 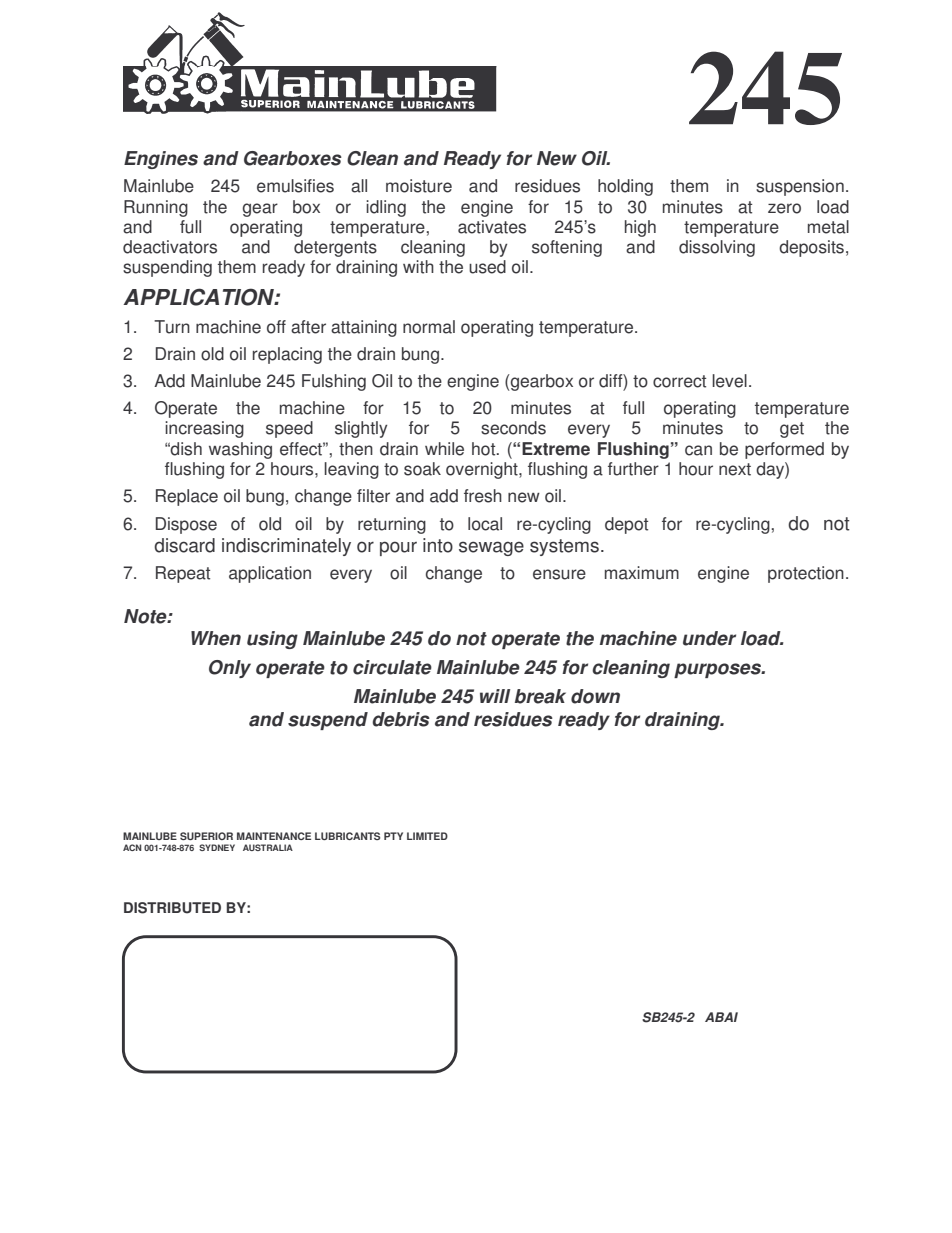 I want to click on DISTRIBUTED, so click(x=172, y=908).
